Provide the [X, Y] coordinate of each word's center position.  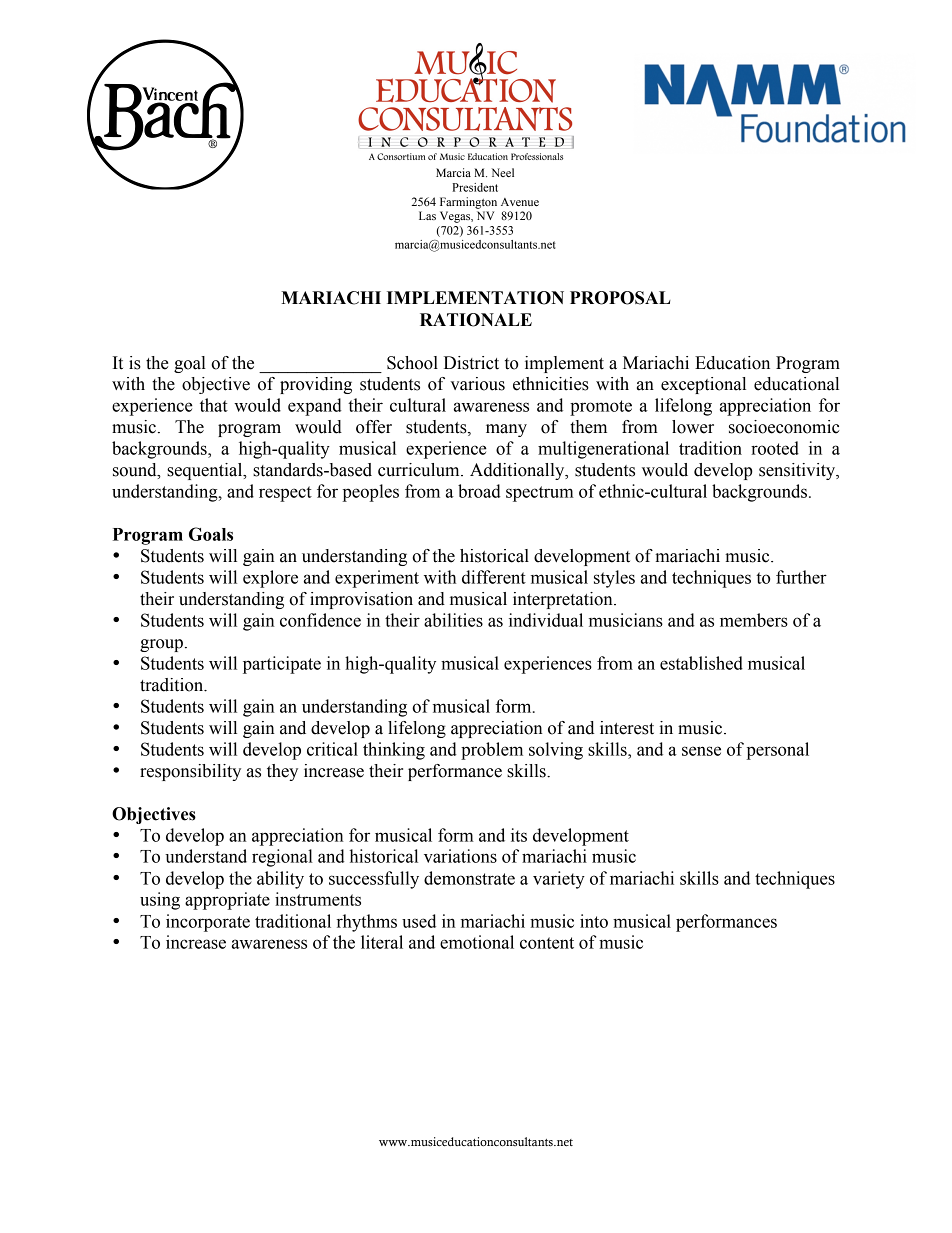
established [701, 663]
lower [693, 427]
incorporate [208, 923]
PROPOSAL [620, 298]
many [506, 430]
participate [282, 665]
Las [427, 215]
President [475, 187]
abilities [453, 620]
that [214, 405]
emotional [477, 942]
